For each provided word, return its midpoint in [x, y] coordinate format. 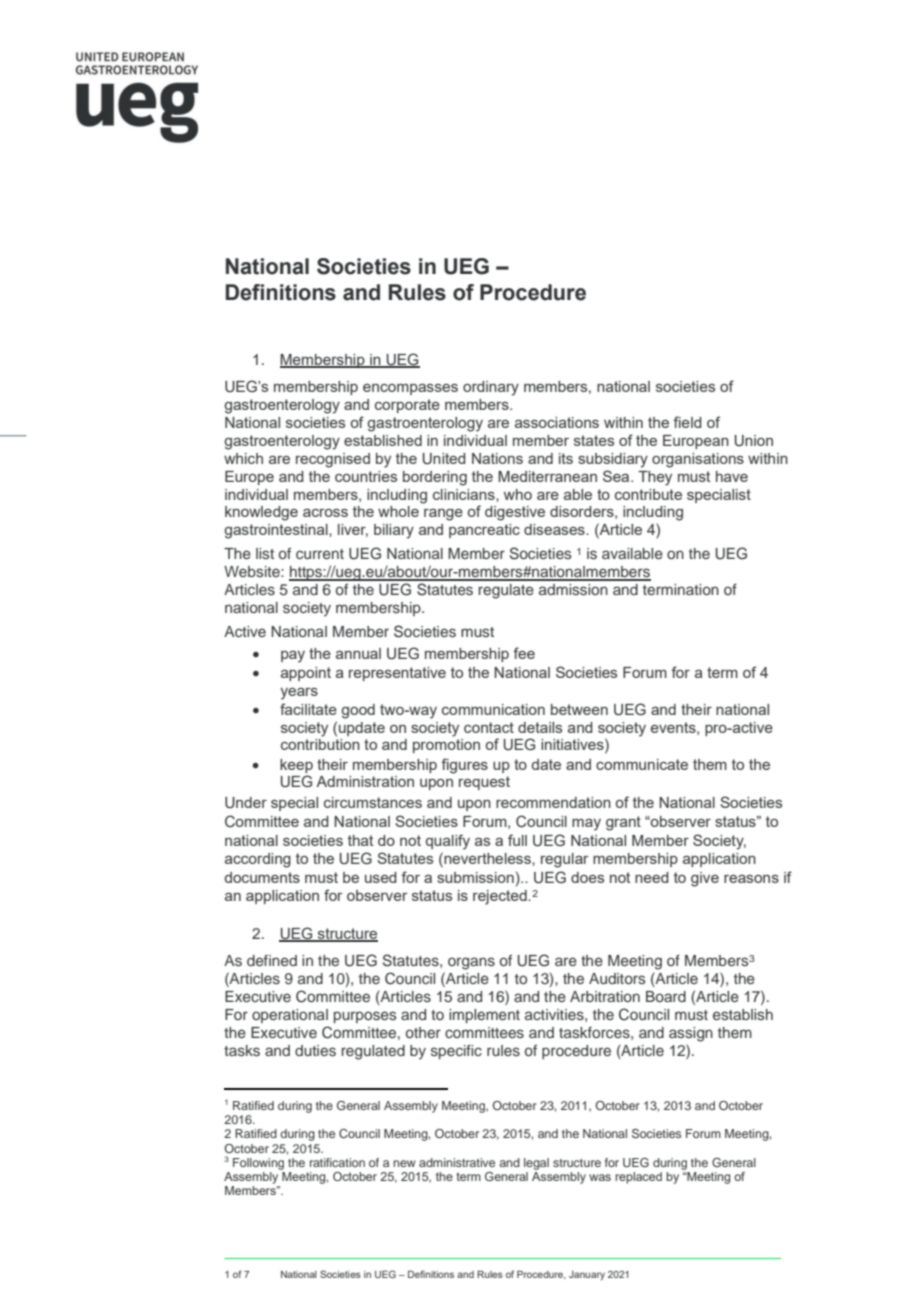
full [517, 840]
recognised [333, 460]
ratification [337, 1162]
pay [293, 657]
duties [315, 1051]
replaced [638, 1178]
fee [524, 653]
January [587, 1275]
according [258, 860]
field [687, 422]
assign [691, 1034]
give [705, 879]
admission [573, 590]
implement [484, 1016]
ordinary [491, 388]
